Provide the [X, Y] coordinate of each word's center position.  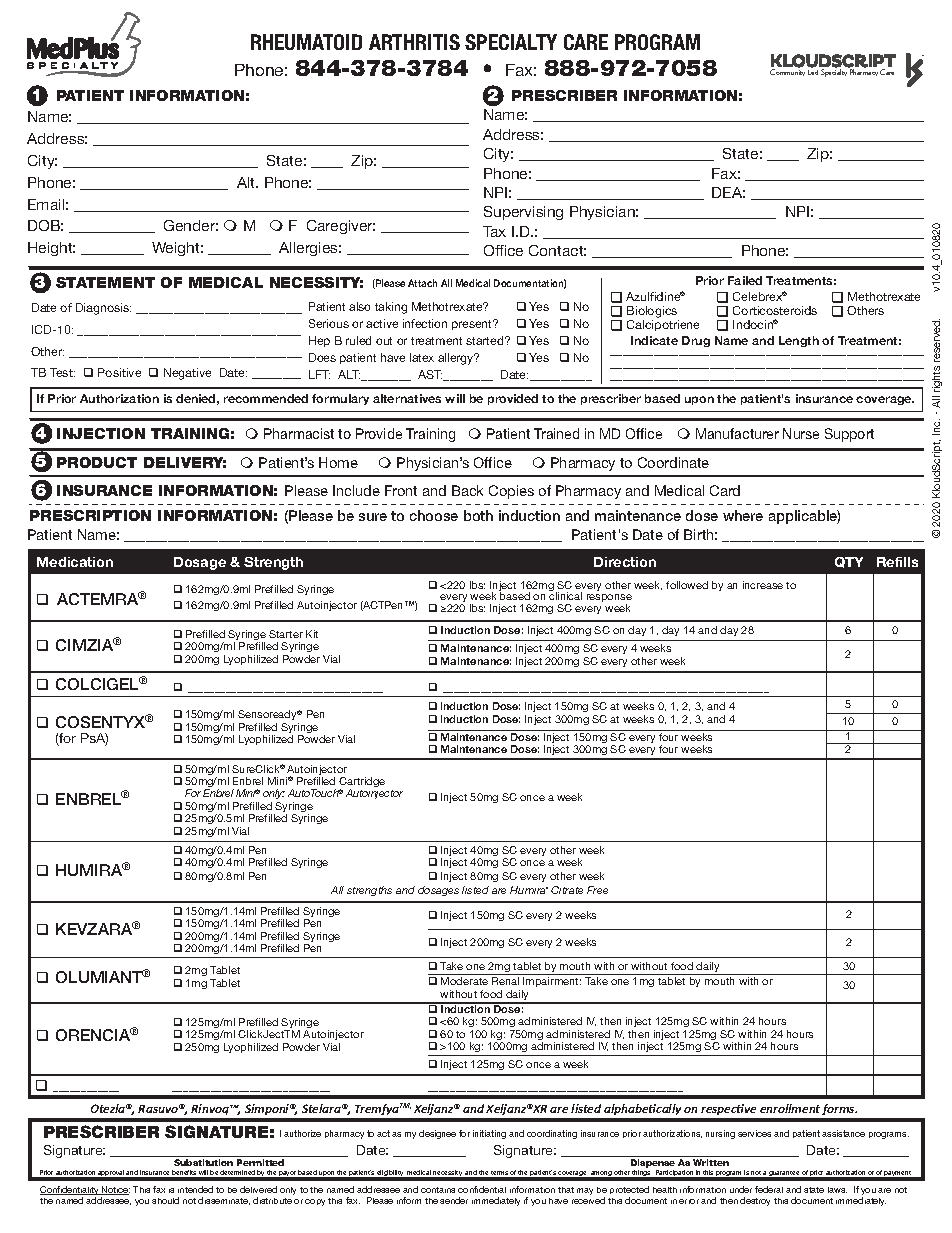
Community [787, 72]
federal [769, 1189]
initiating [489, 1134]
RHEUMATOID [306, 42]
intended [195, 1189]
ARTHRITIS [414, 42]
